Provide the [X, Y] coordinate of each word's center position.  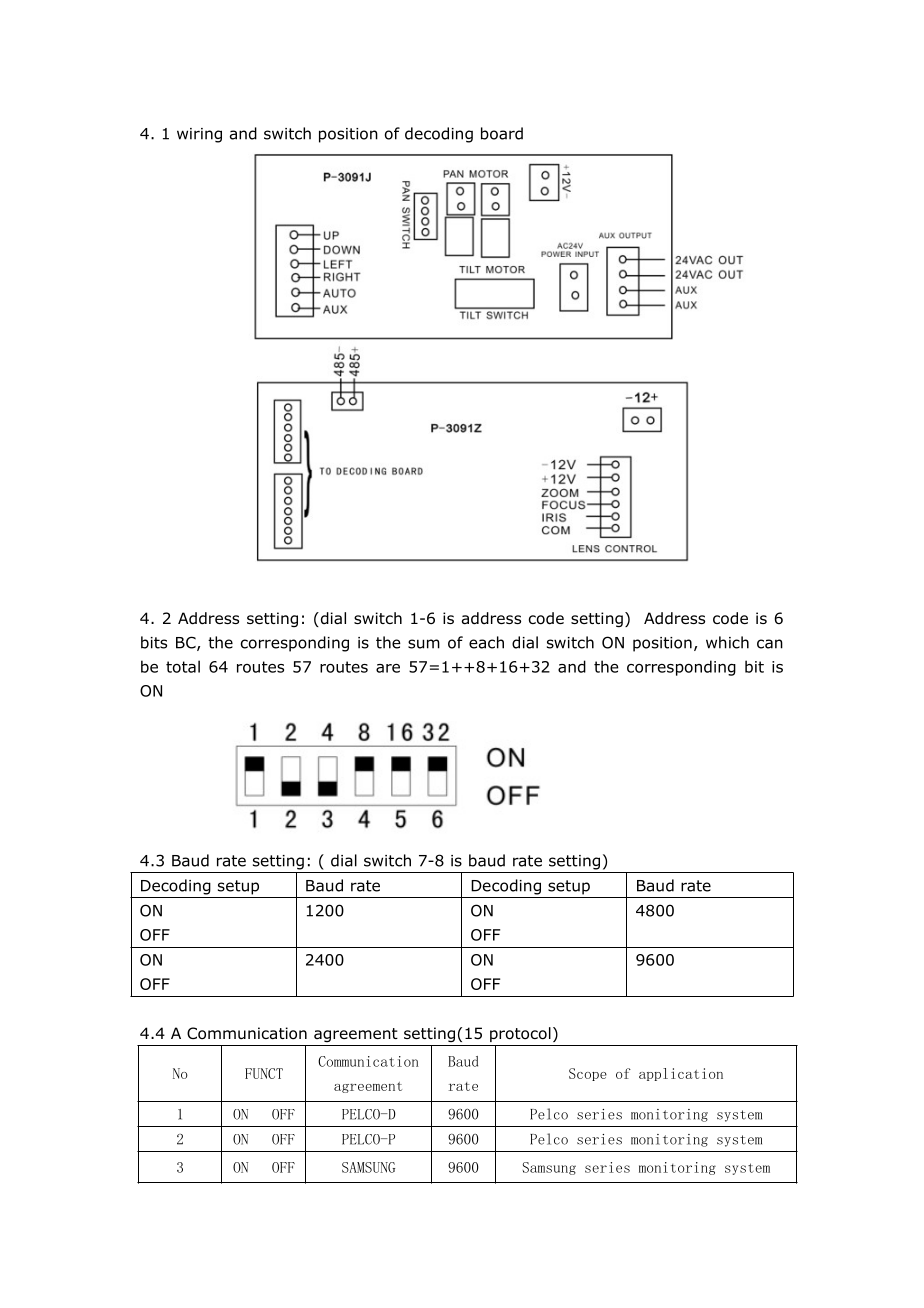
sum [424, 644]
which [727, 642]
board [502, 133]
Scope [588, 1074]
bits [154, 642]
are [388, 668]
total [183, 666]
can [770, 644]
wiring [199, 135]
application [681, 1074]
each [486, 642]
